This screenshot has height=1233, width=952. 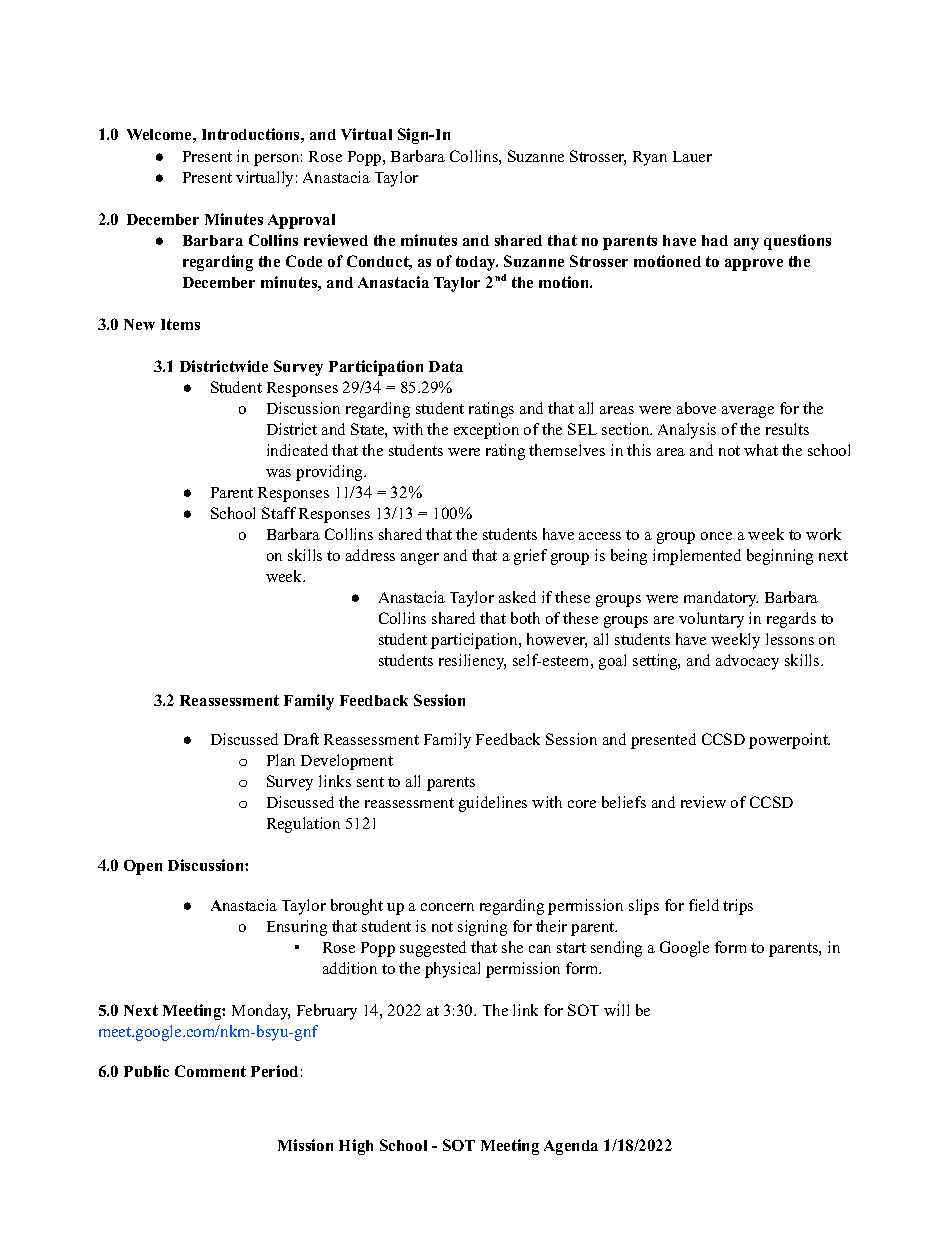 What do you see at coordinates (210, 1071) in the screenshot?
I see `Comment` at bounding box center [210, 1071].
